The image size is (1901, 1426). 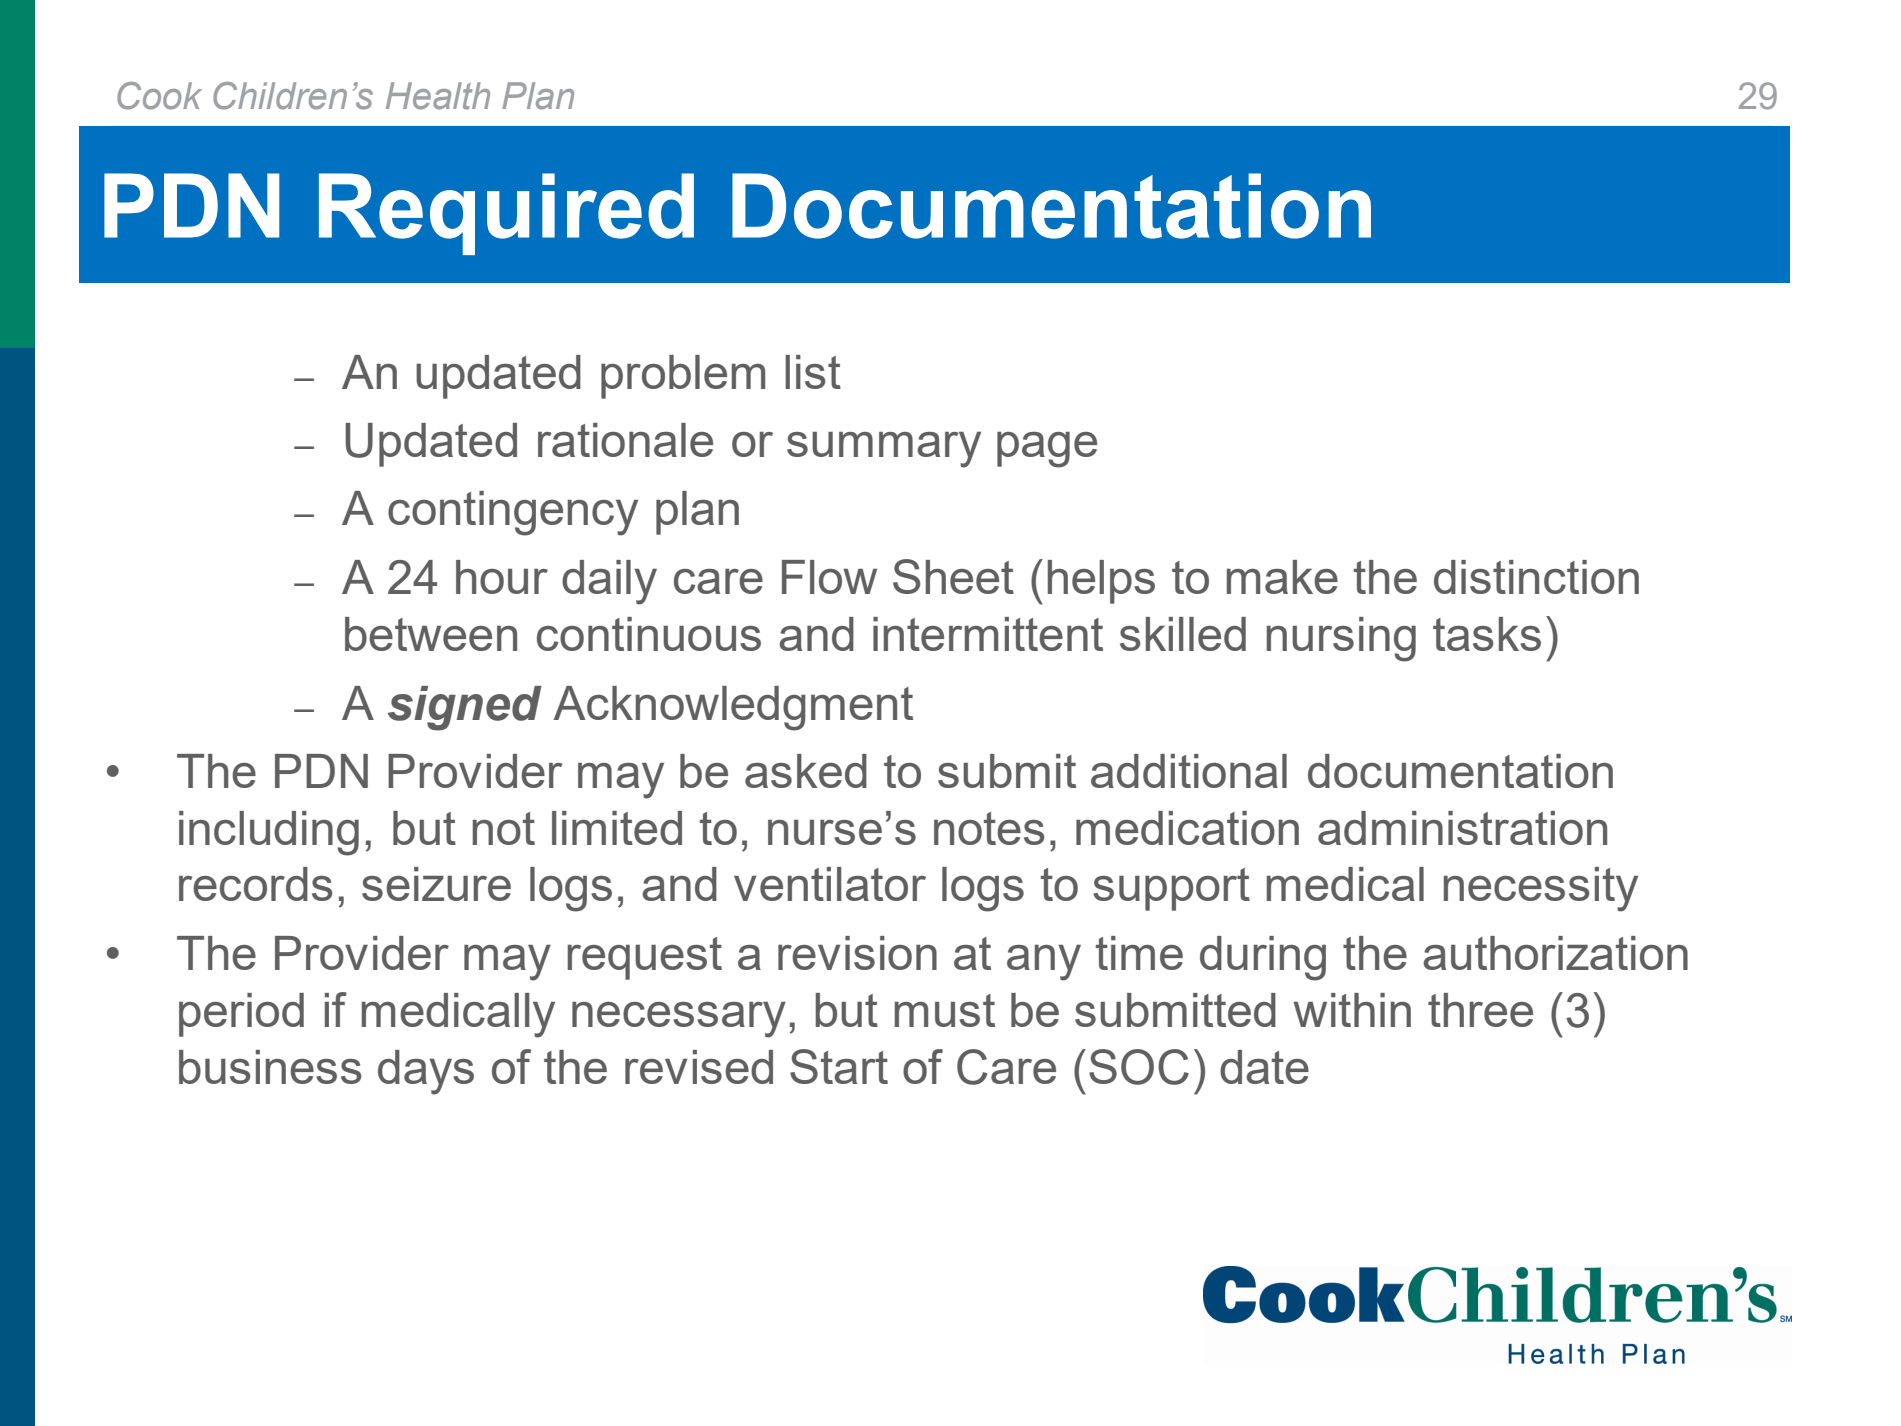 What do you see at coordinates (683, 377) in the screenshot?
I see `problem` at bounding box center [683, 377].
